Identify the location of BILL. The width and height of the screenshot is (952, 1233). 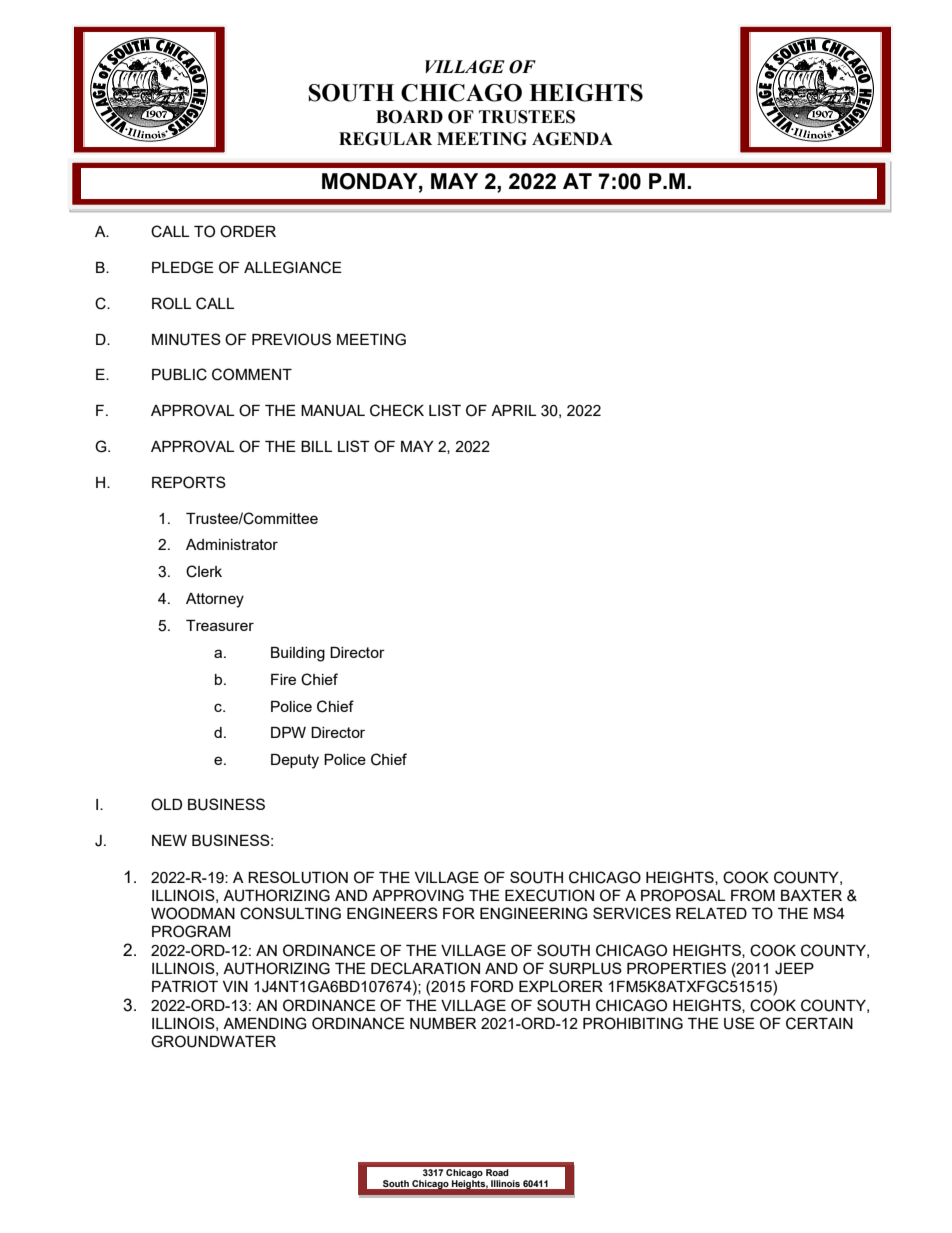
(316, 446).
